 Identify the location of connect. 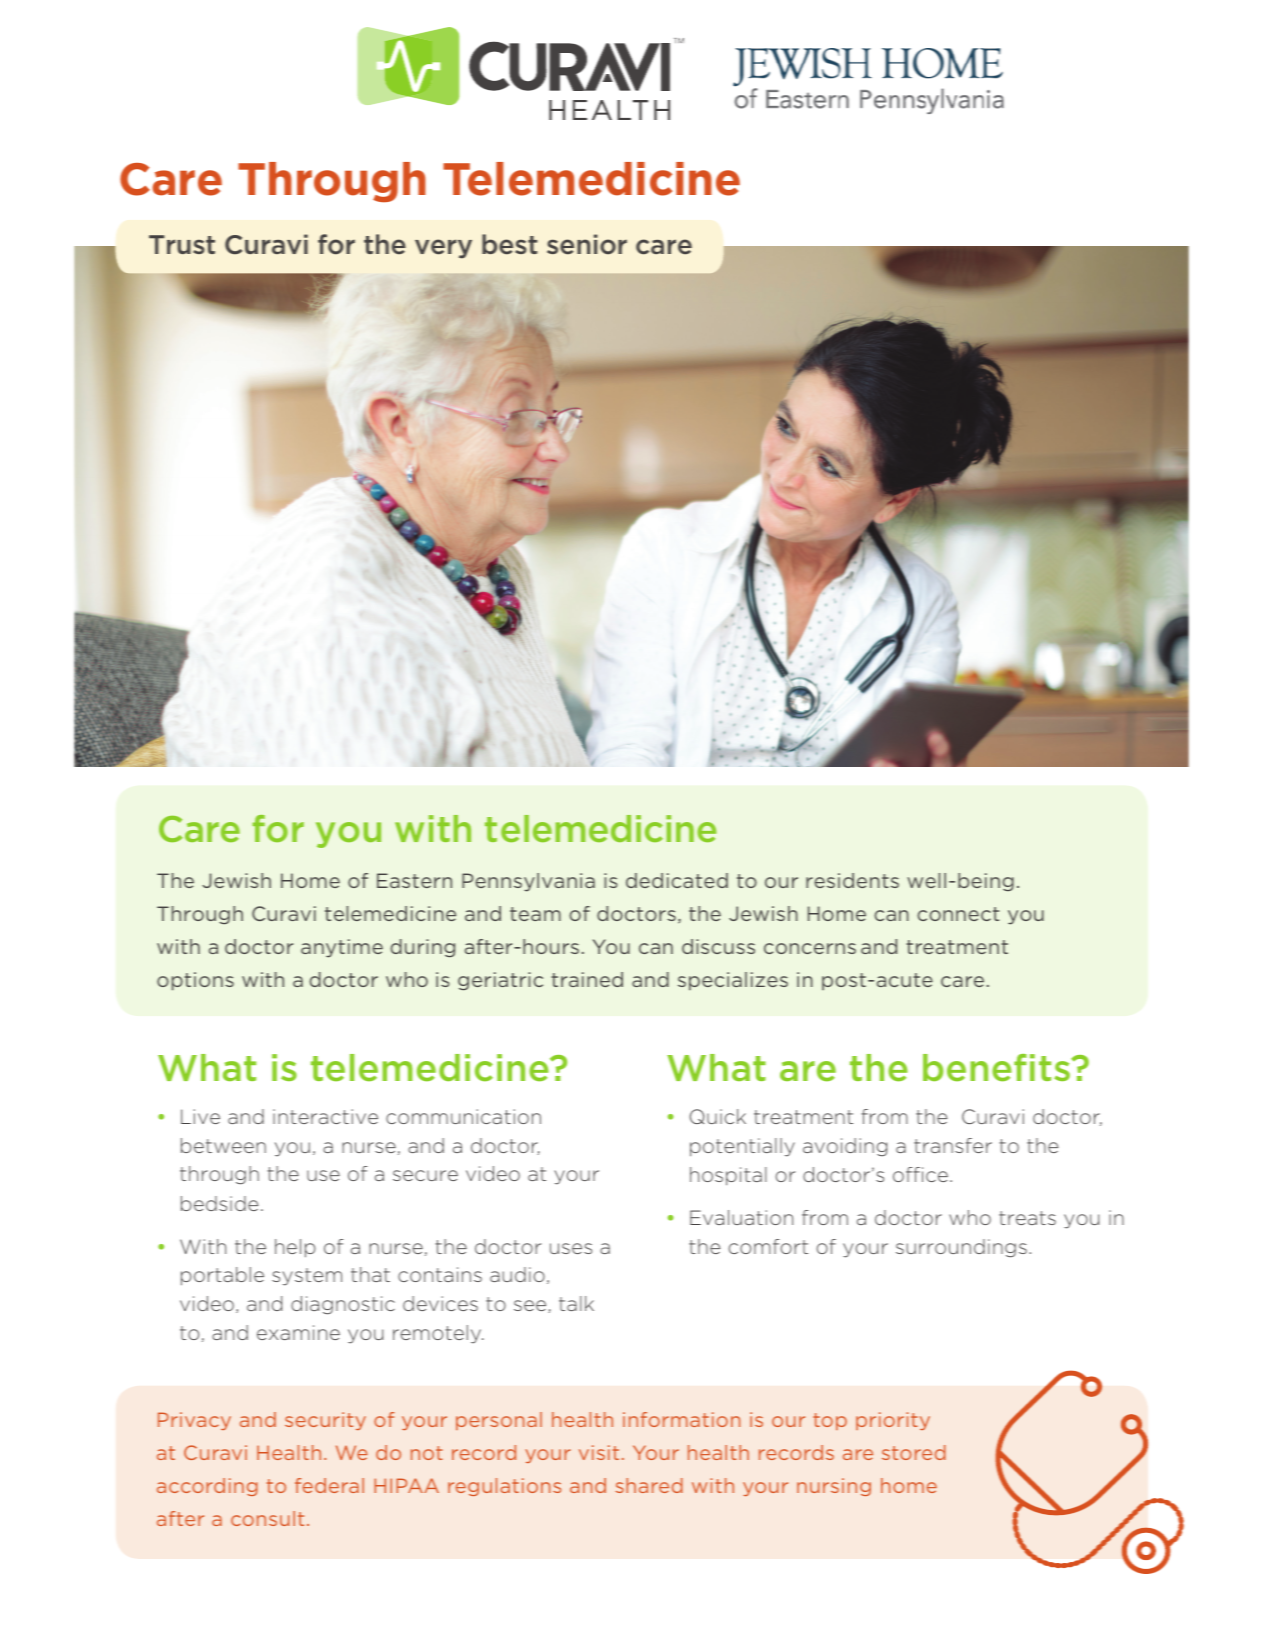
(958, 914).
